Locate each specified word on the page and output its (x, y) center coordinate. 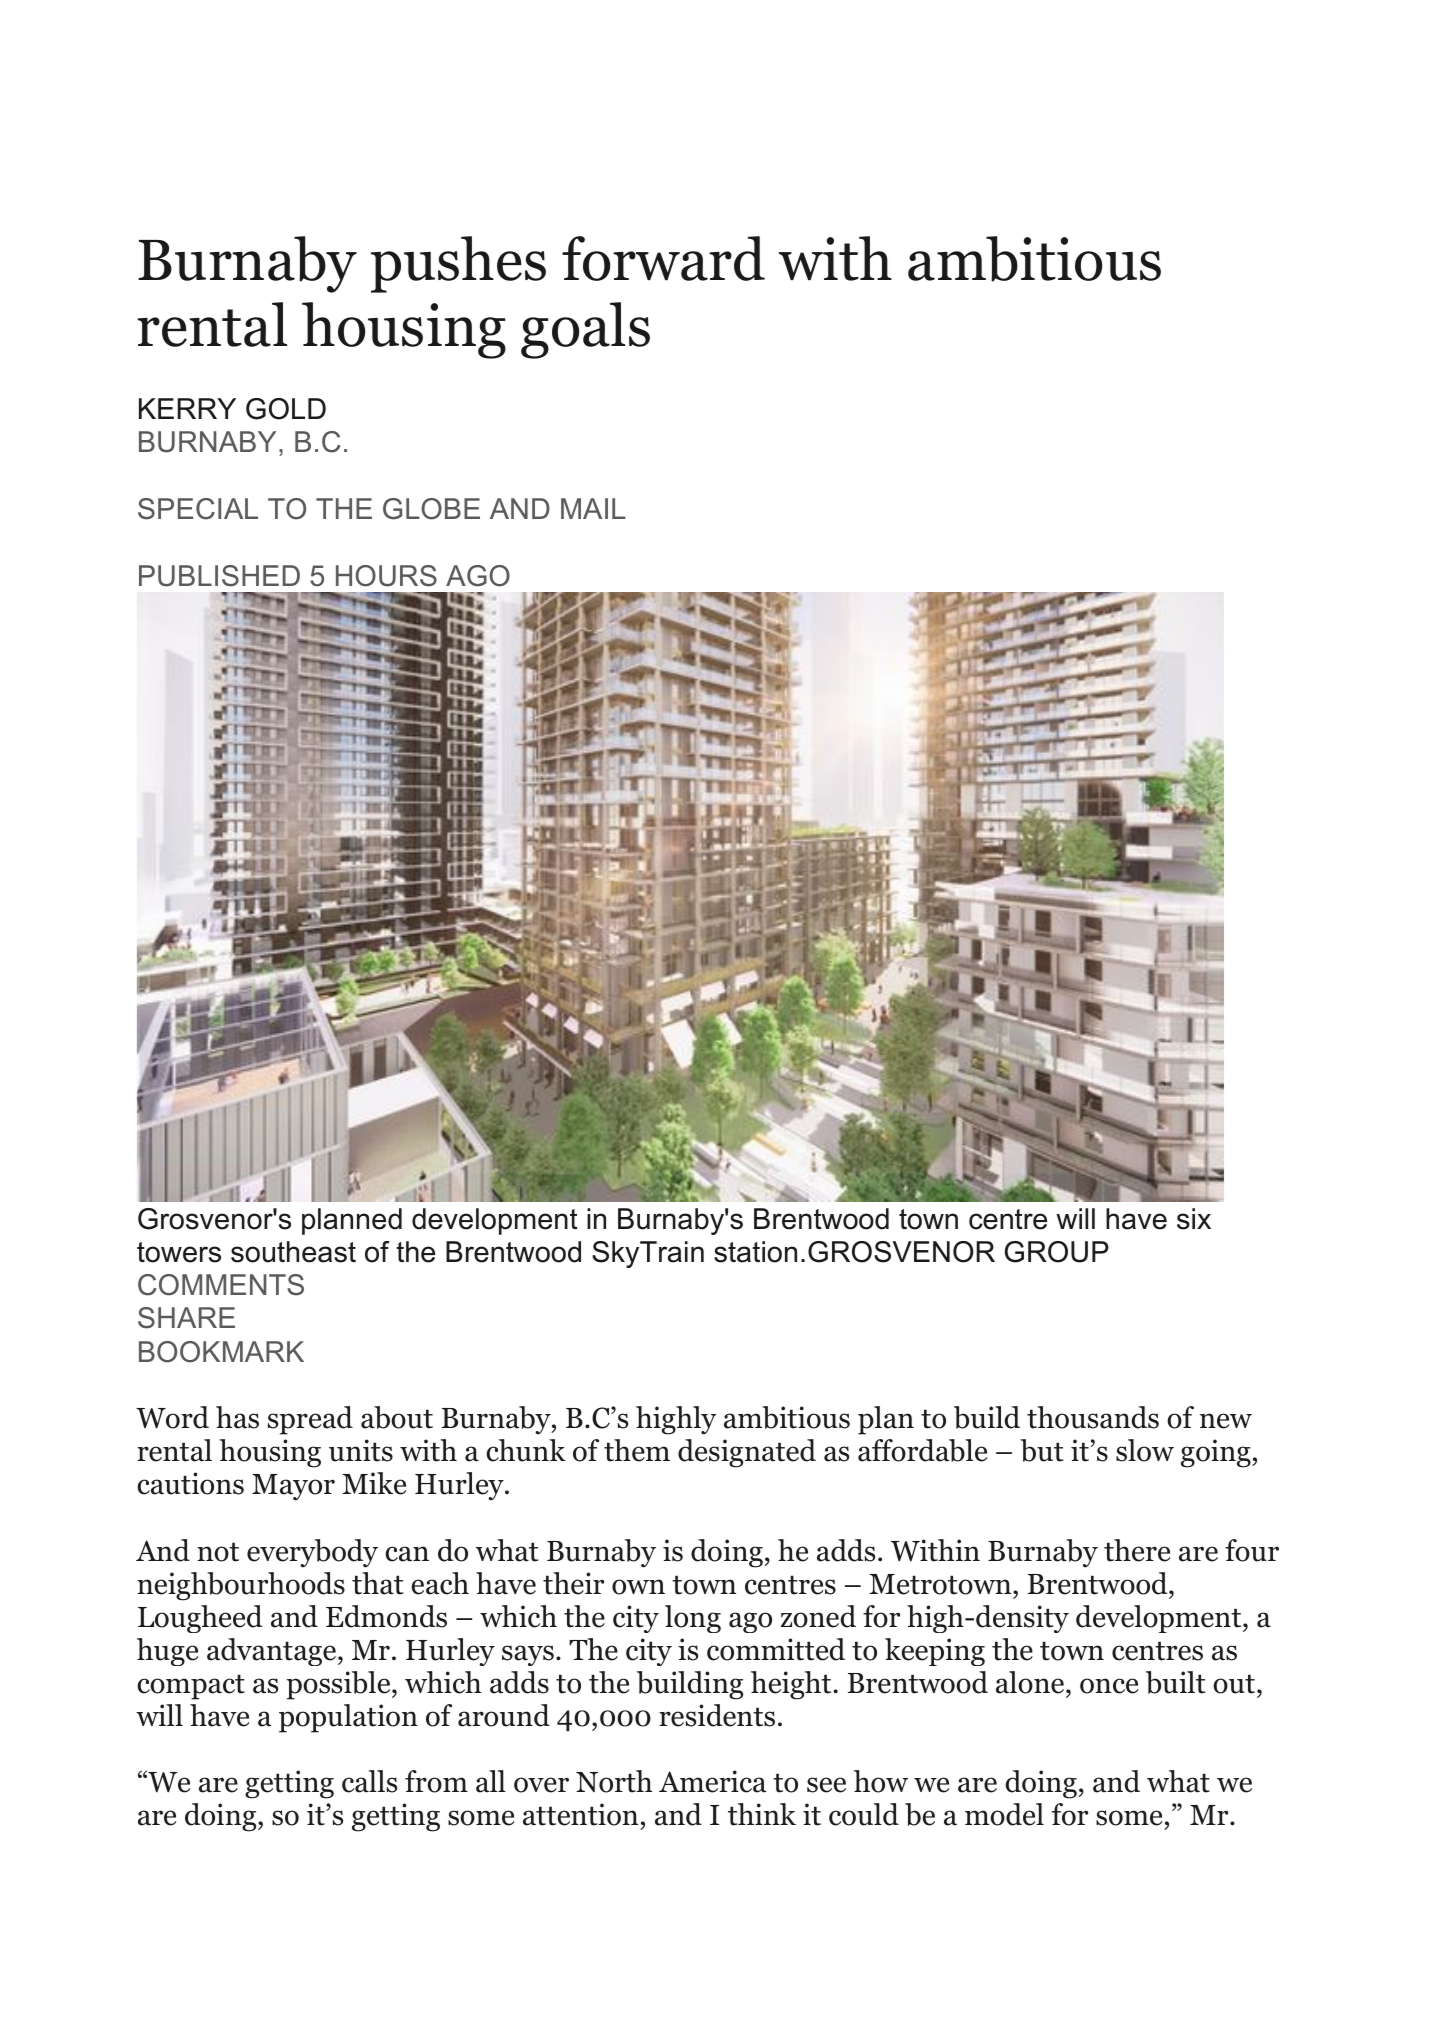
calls (369, 1781)
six (1194, 1219)
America (712, 1781)
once (1109, 1686)
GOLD (286, 409)
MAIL (593, 508)
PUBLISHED (219, 576)
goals (585, 330)
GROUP (1057, 1252)
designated (747, 1453)
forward (663, 258)
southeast (293, 1252)
